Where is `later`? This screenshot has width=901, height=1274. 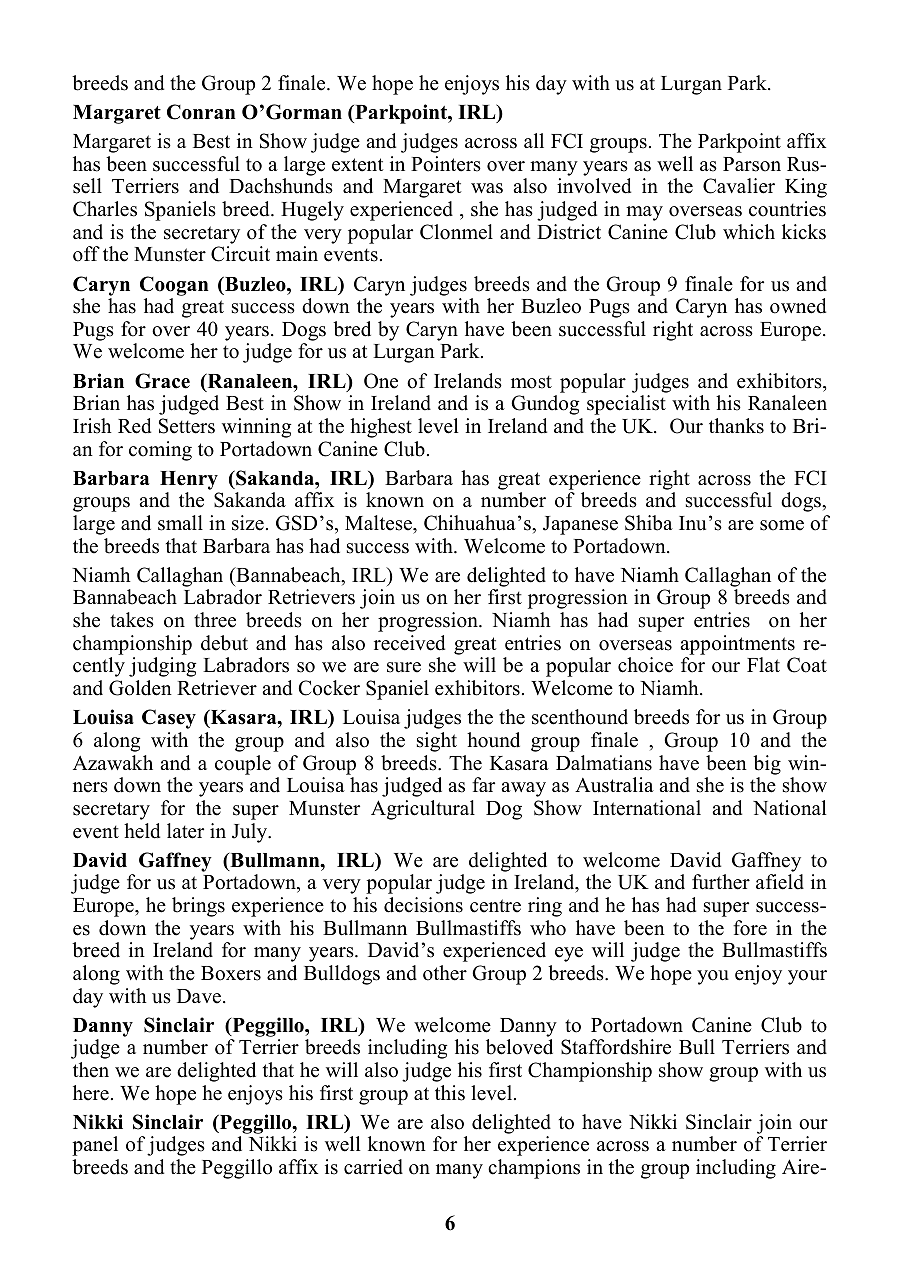 later is located at coordinates (185, 831).
